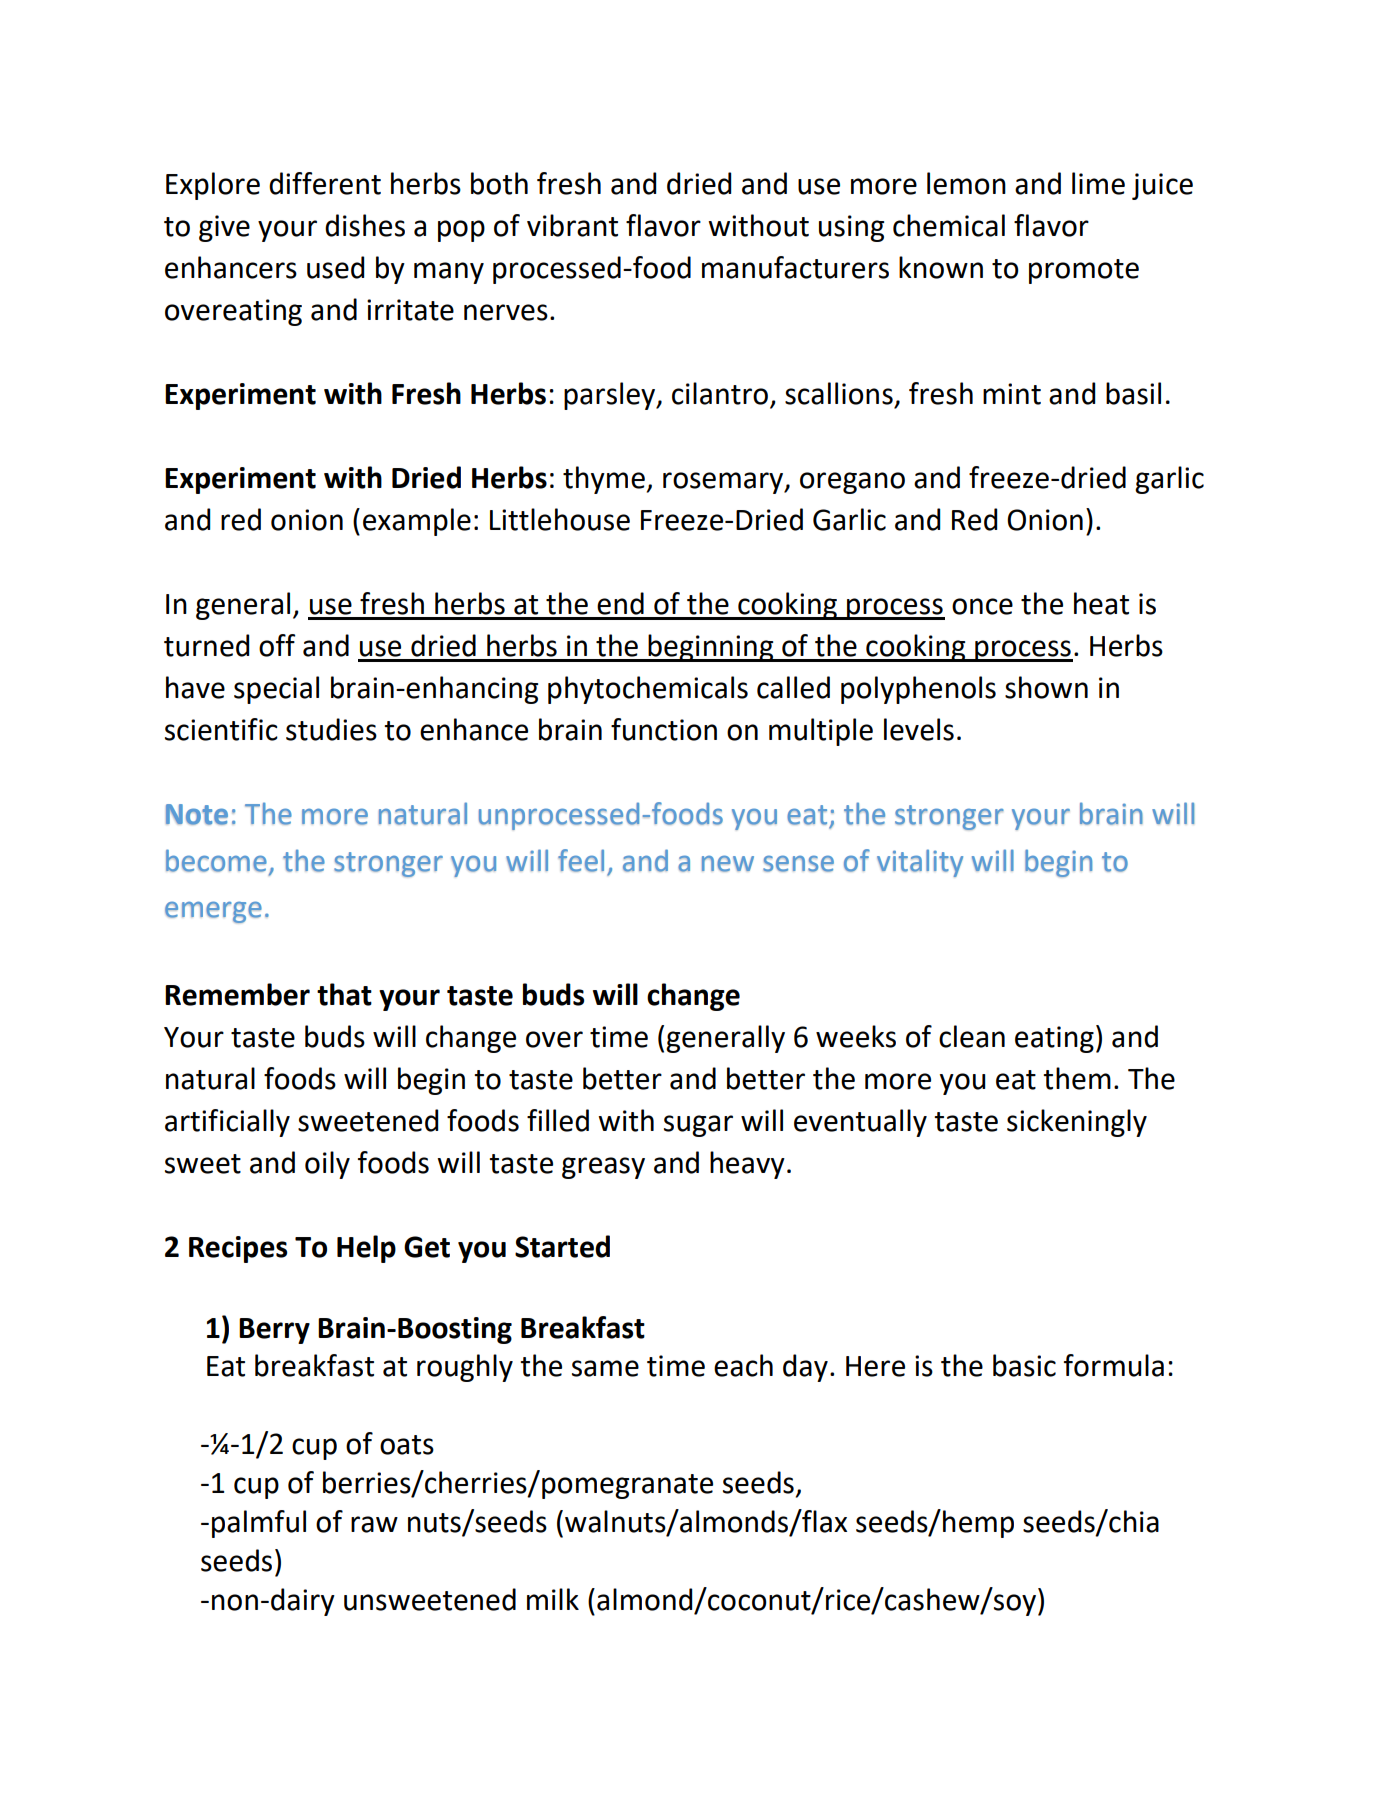  What do you see at coordinates (365, 225) in the screenshot?
I see `dishes` at bounding box center [365, 225].
